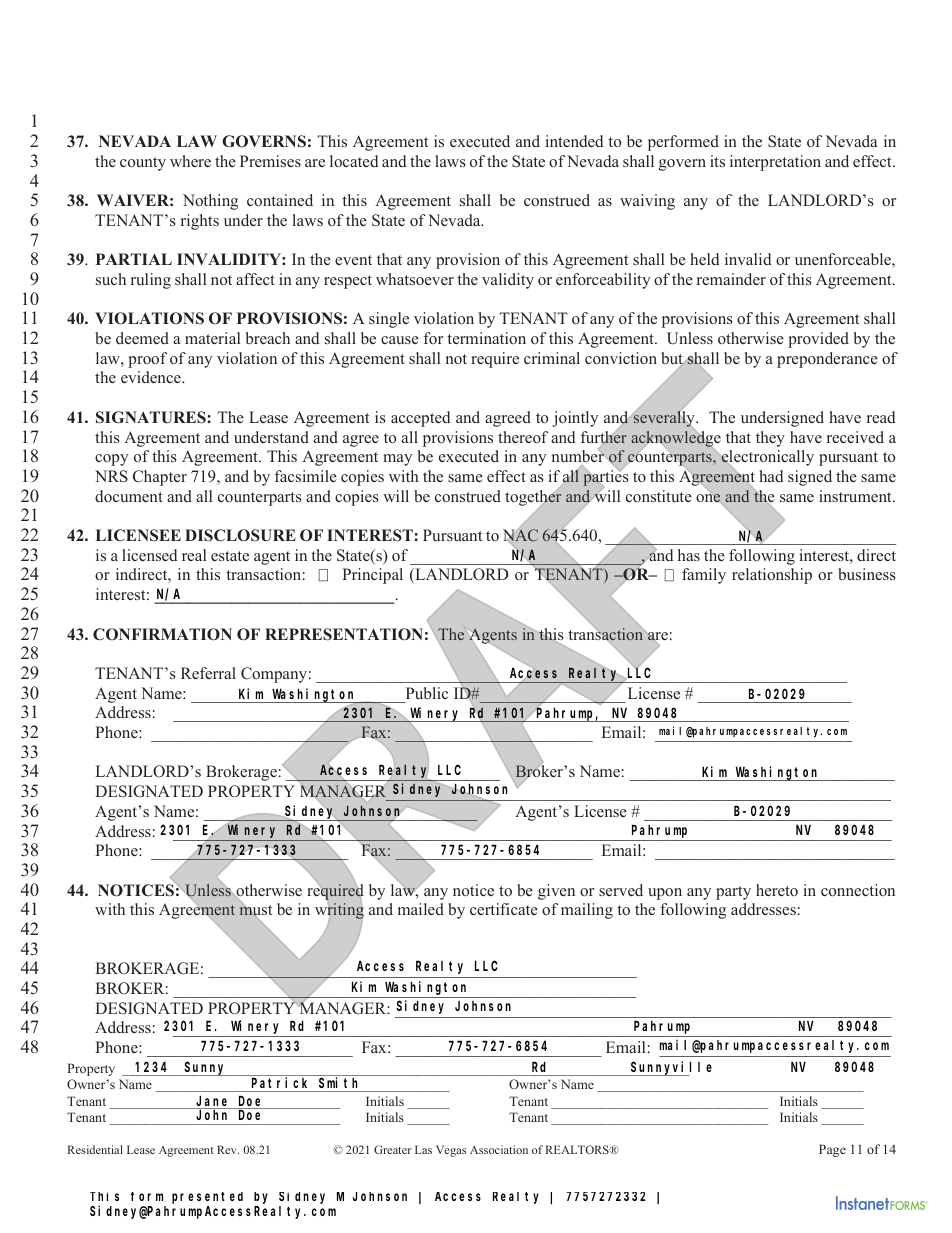  Describe the element at coordinates (832, 1150) in the screenshot. I see `Page` at that location.
